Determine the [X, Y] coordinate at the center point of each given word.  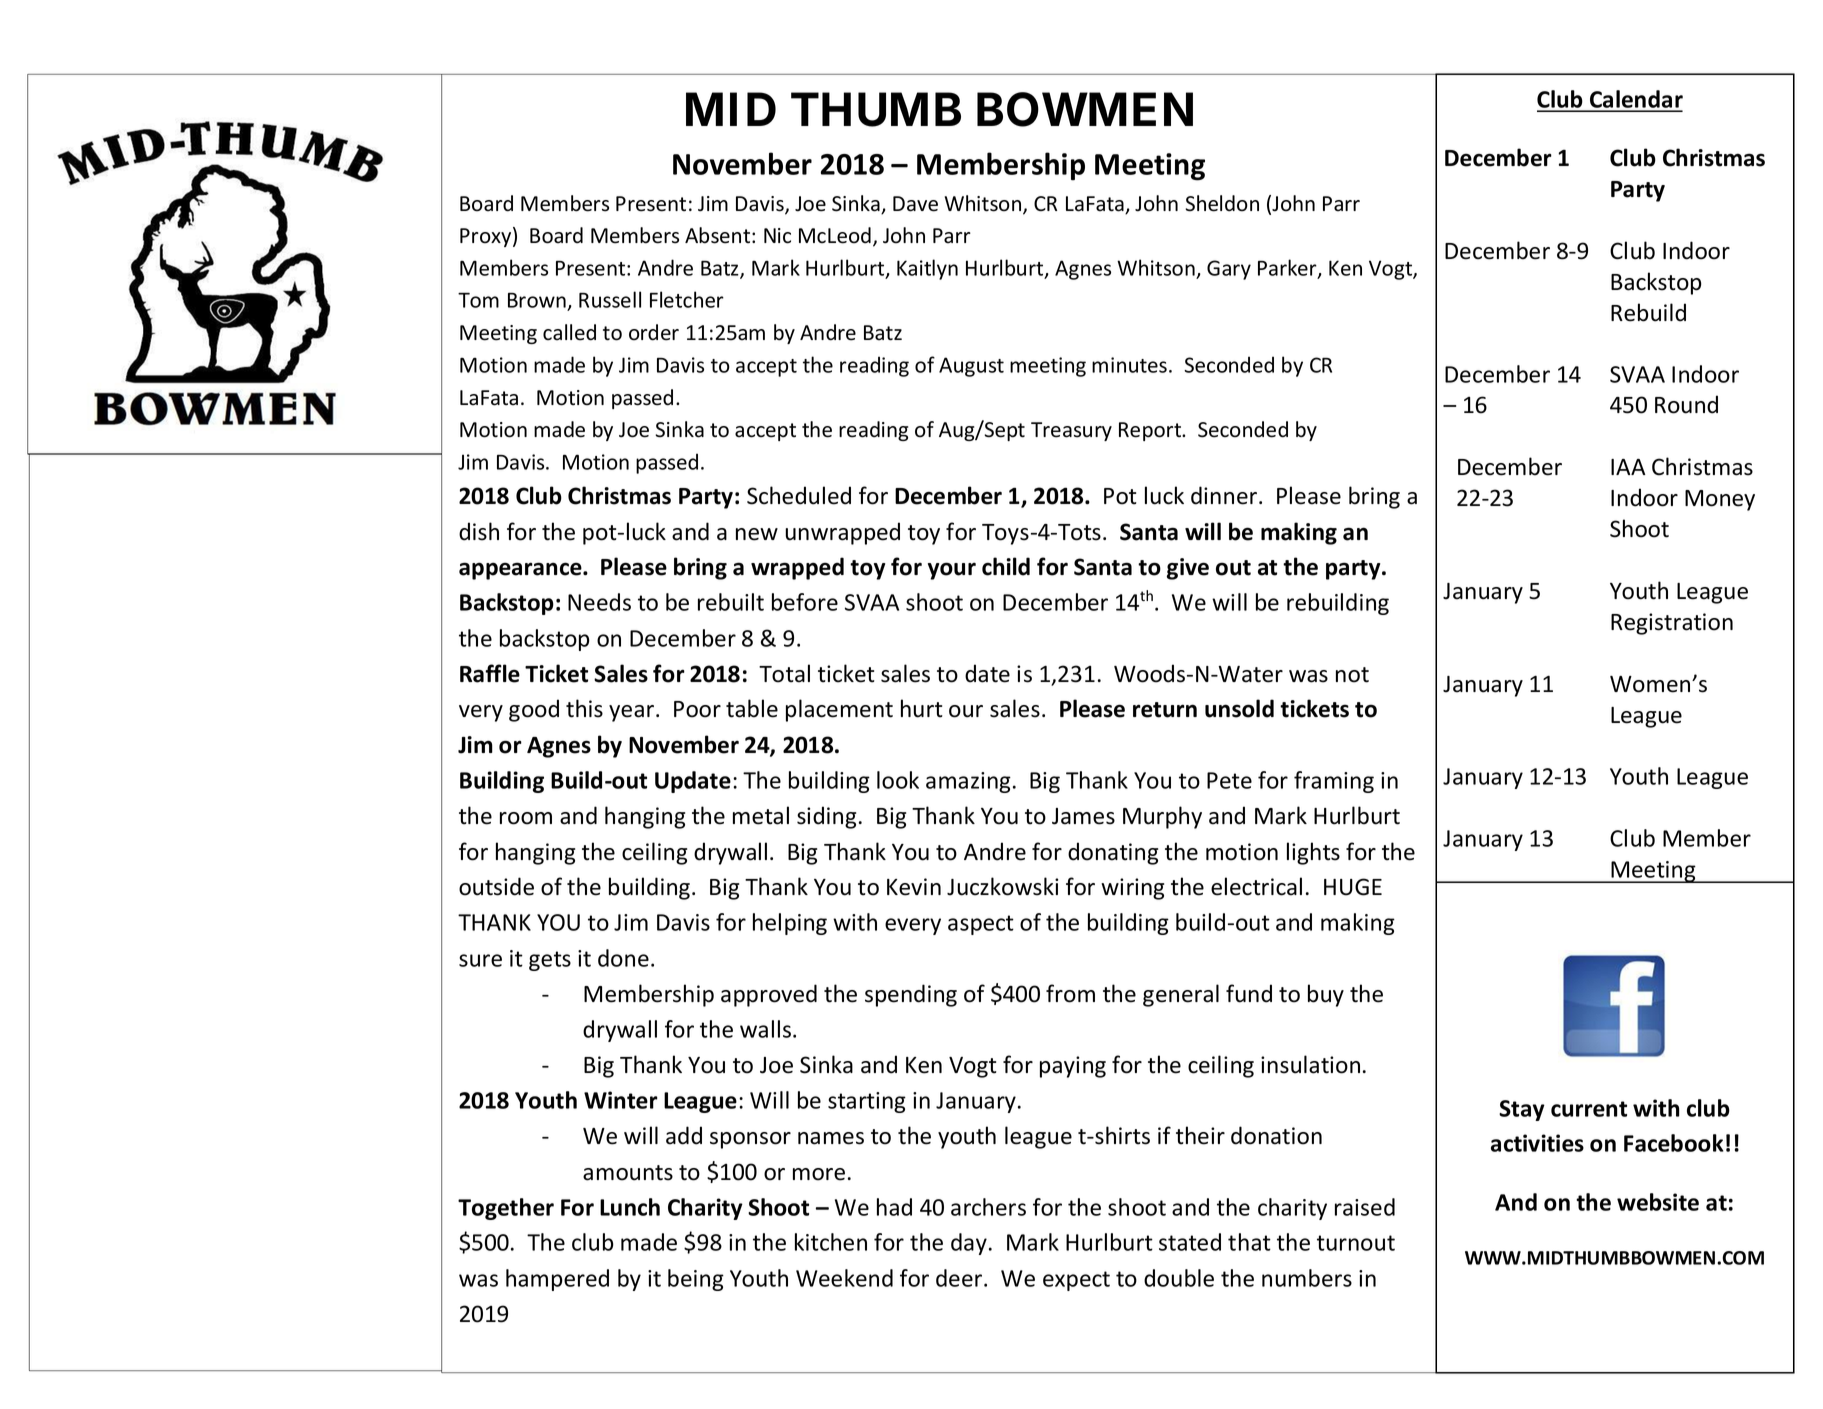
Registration [1672, 624]
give [1188, 569]
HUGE [1353, 887]
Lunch [630, 1207]
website [1658, 1202]
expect [1076, 1281]
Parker [1288, 268]
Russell [610, 299]
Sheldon [1222, 203]
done [623, 958]
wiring [1132, 889]
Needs [599, 602]
